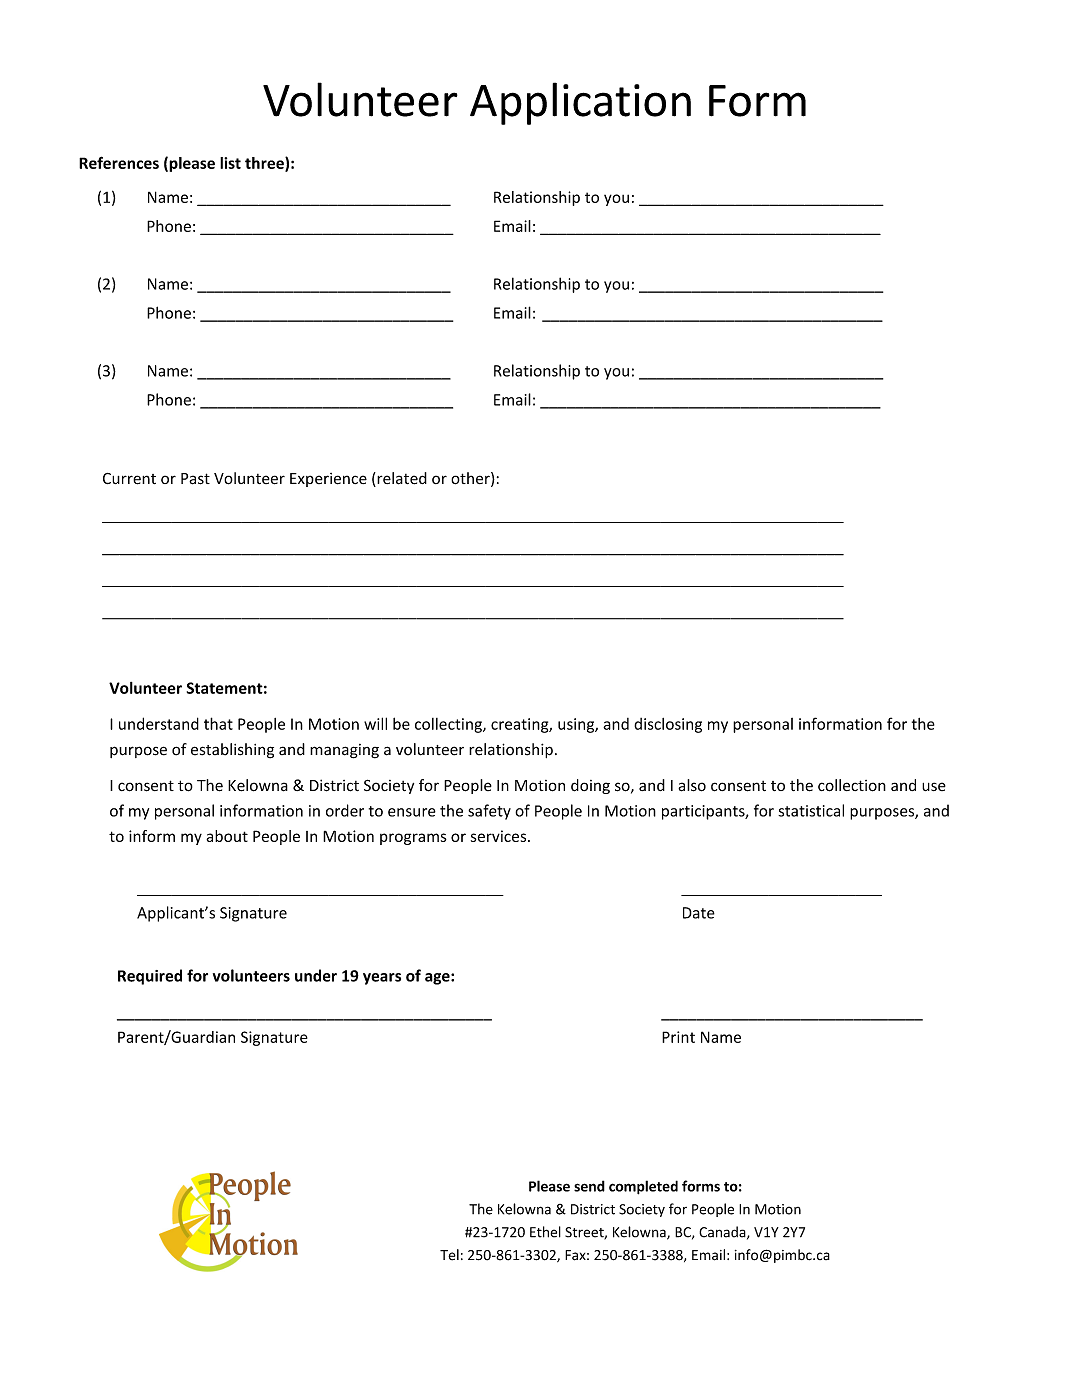 The image size is (1072, 1387). What do you see at coordinates (580, 103) in the screenshot?
I see `Application` at bounding box center [580, 103].
